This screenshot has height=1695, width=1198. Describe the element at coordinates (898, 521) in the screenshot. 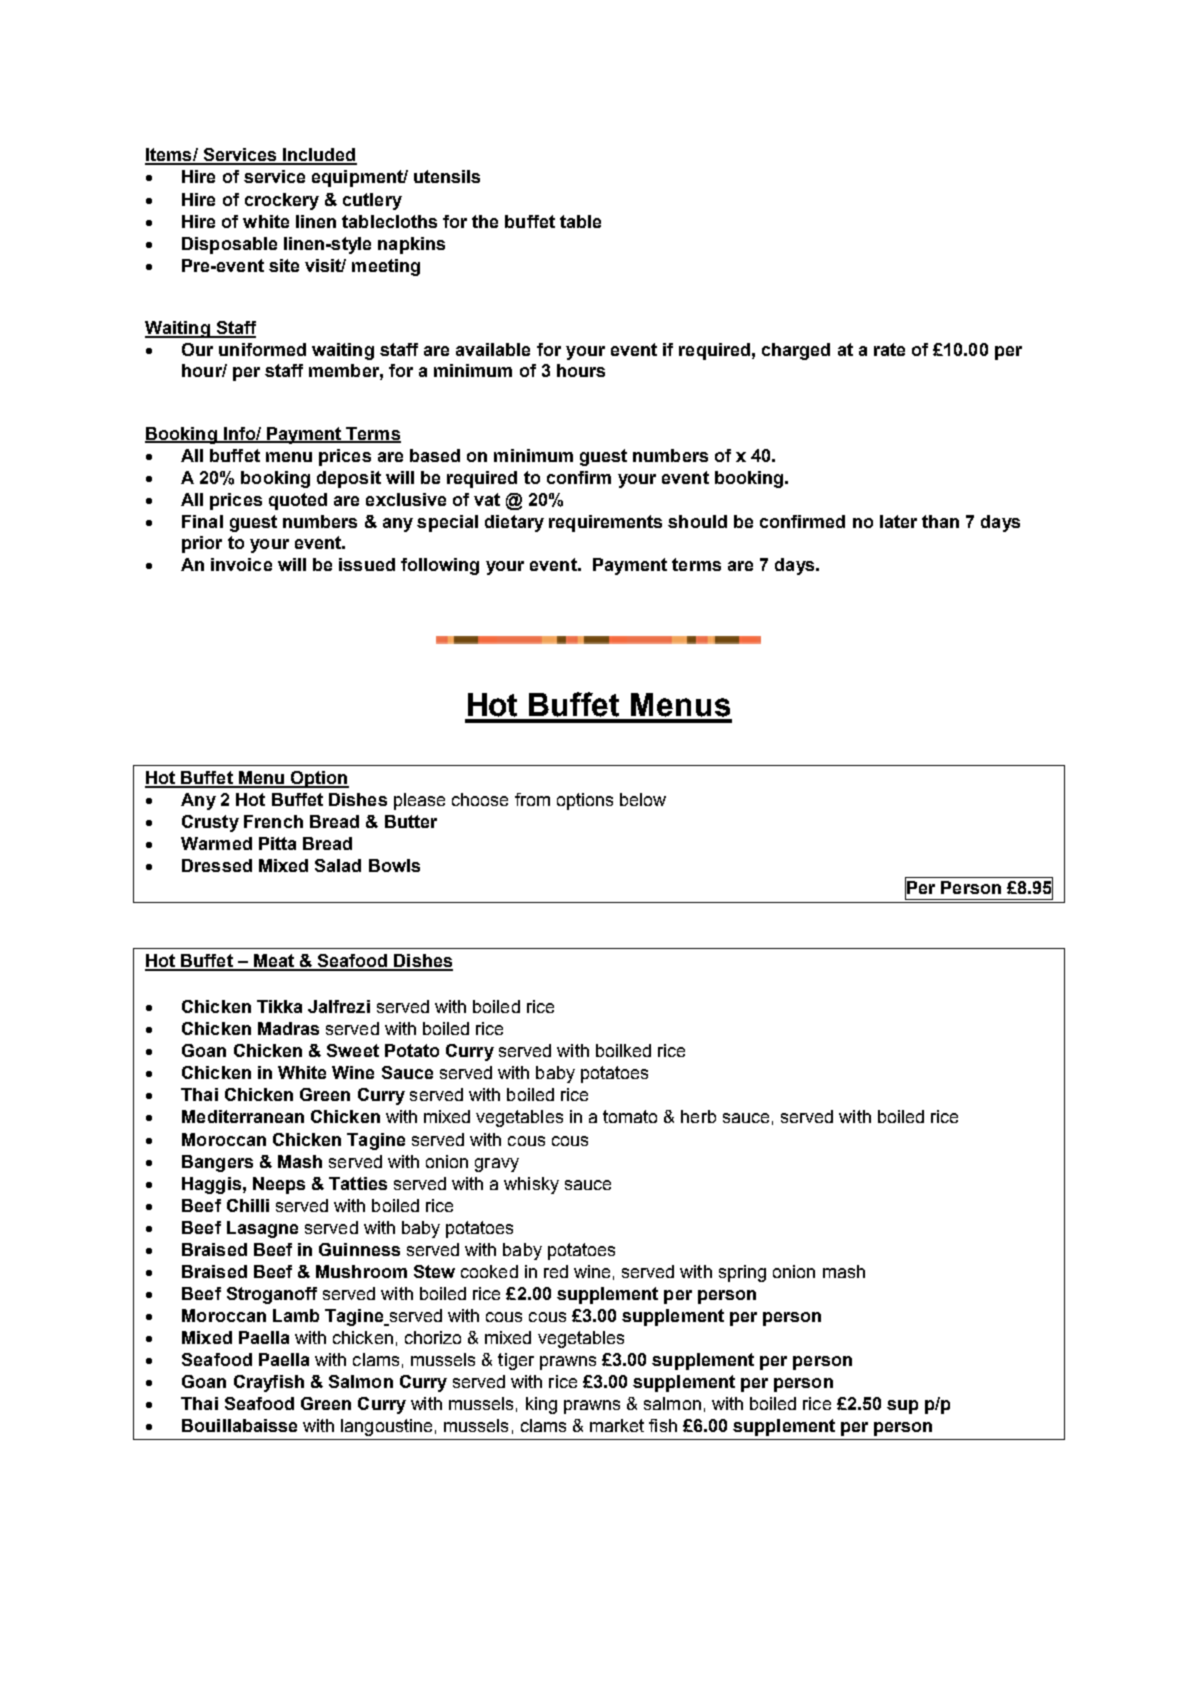

I see `later` at that location.
